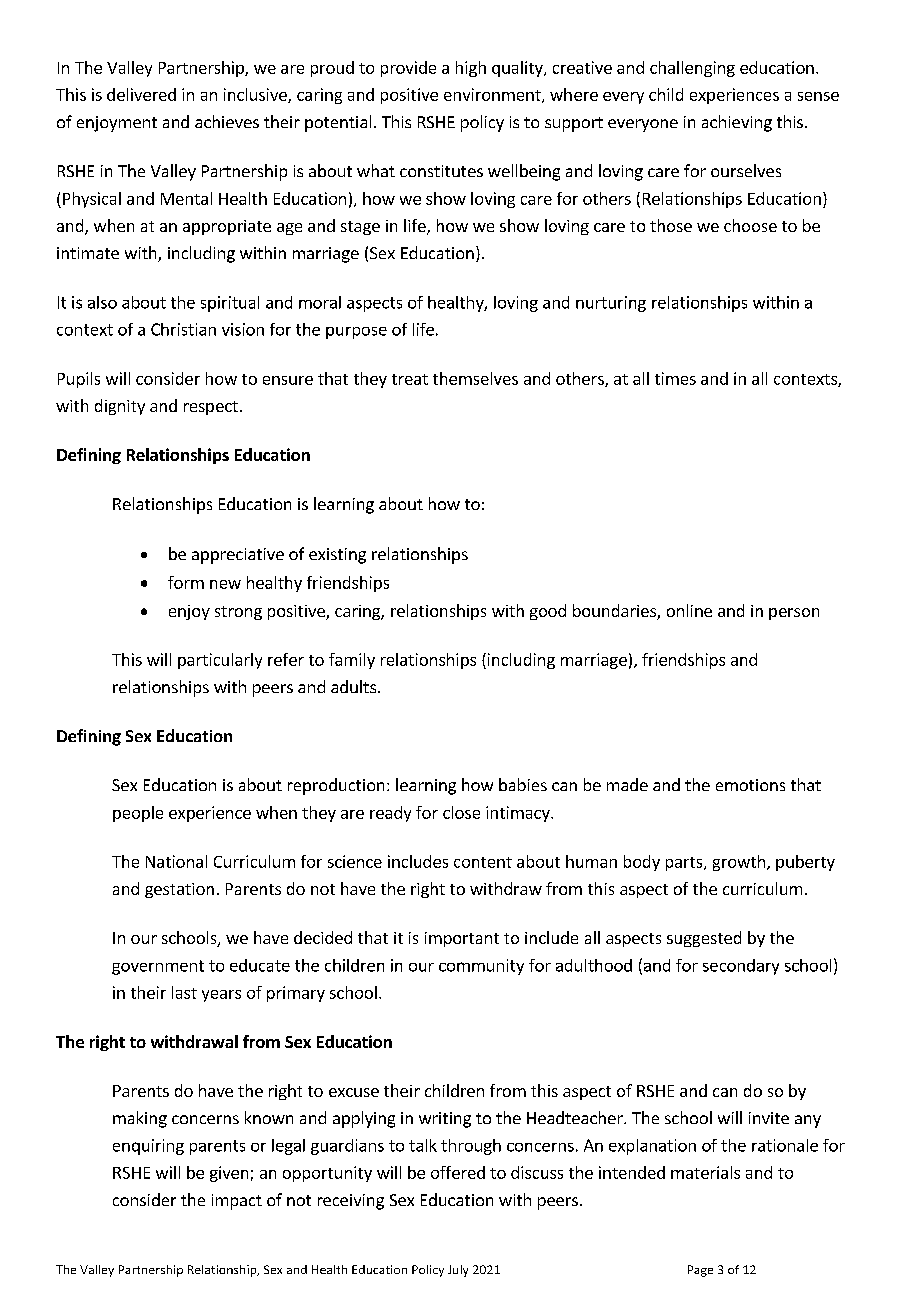 Image resolution: width=924 pixels, height=1308 pixels. Describe the element at coordinates (352, 661) in the screenshot. I see `family` at that location.
